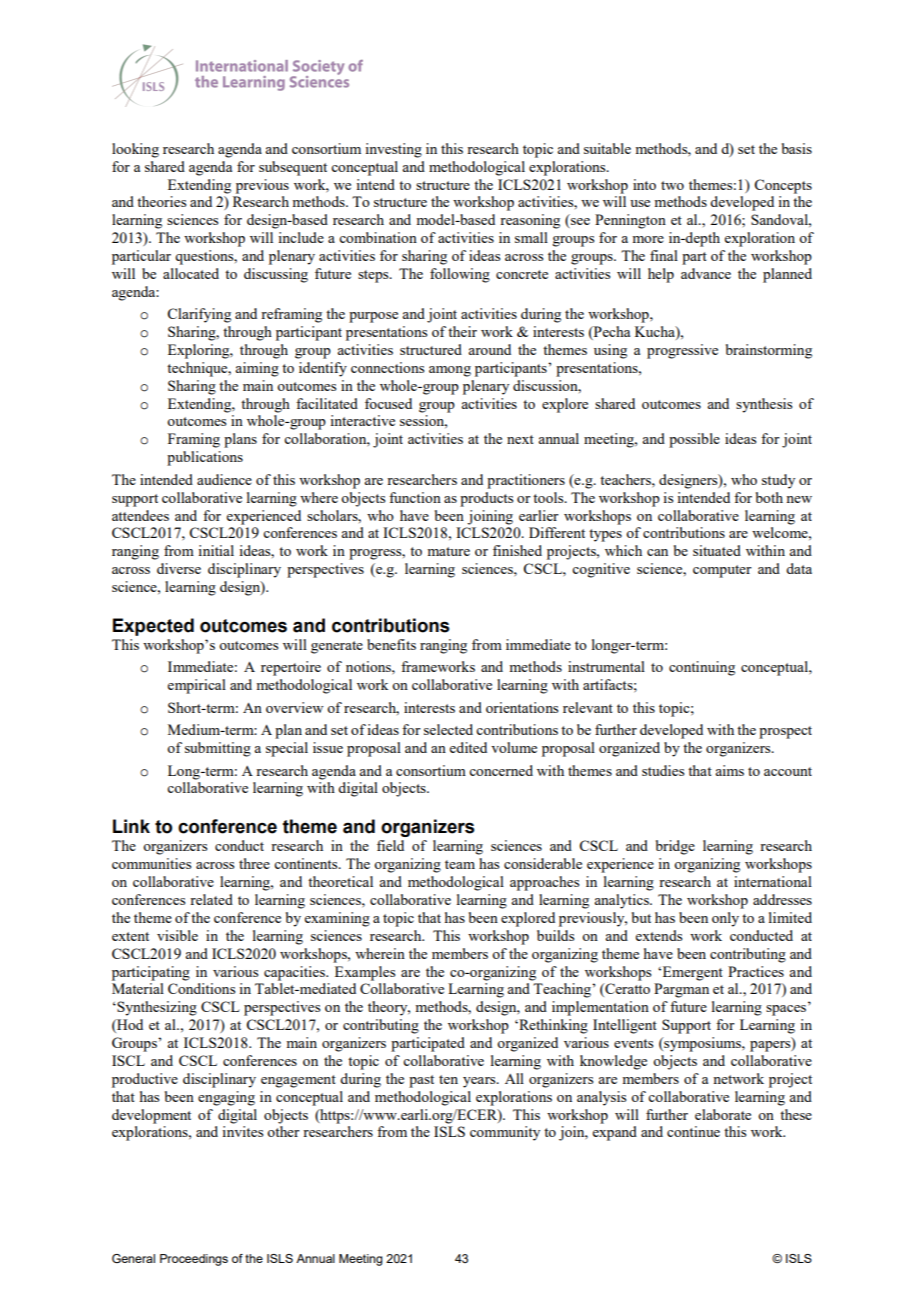  I want to click on Emergent, so click(691, 973).
